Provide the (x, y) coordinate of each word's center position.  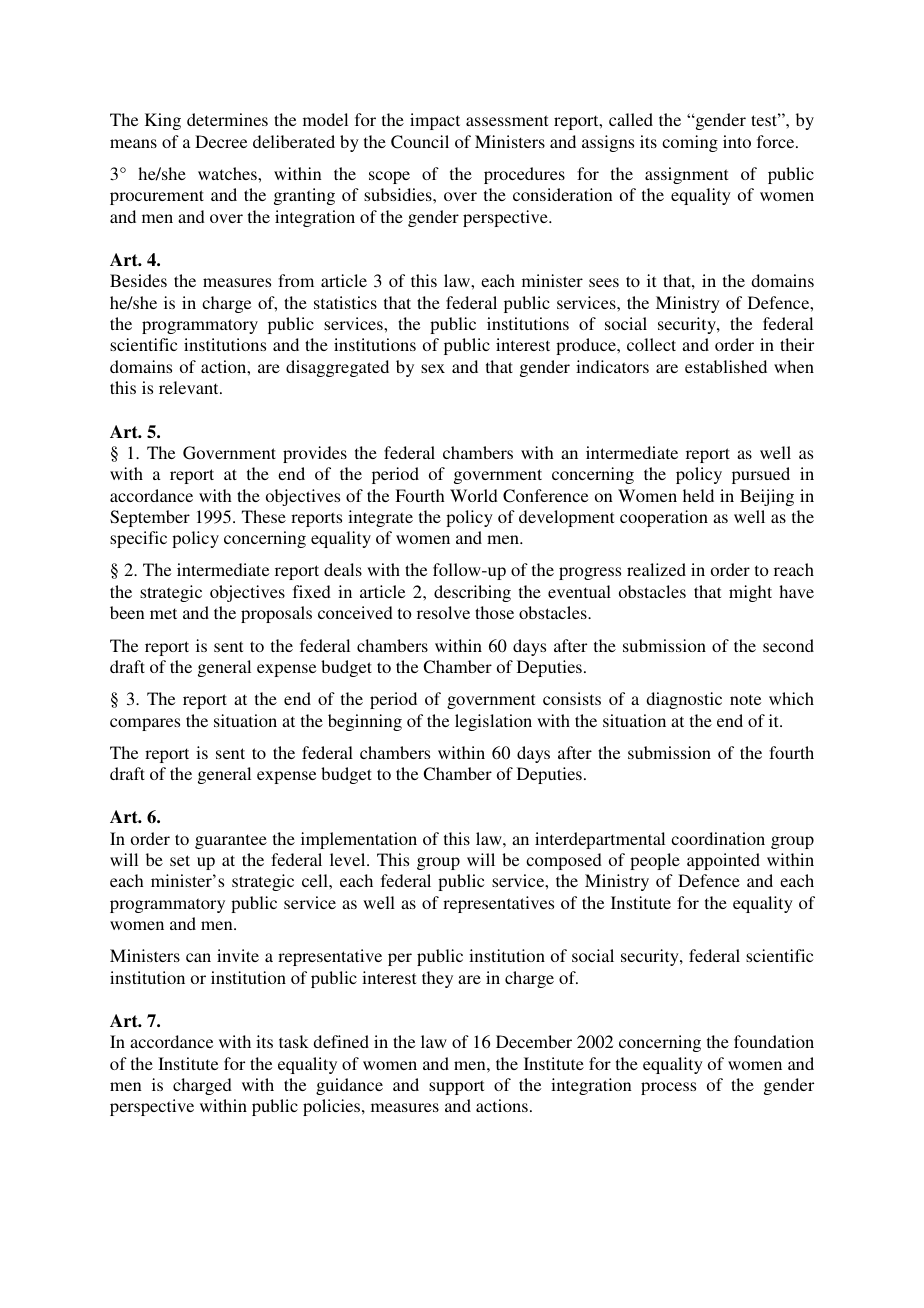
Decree (221, 141)
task (294, 1041)
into (737, 141)
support (456, 1087)
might (750, 593)
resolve (443, 612)
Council (420, 142)
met (163, 613)
